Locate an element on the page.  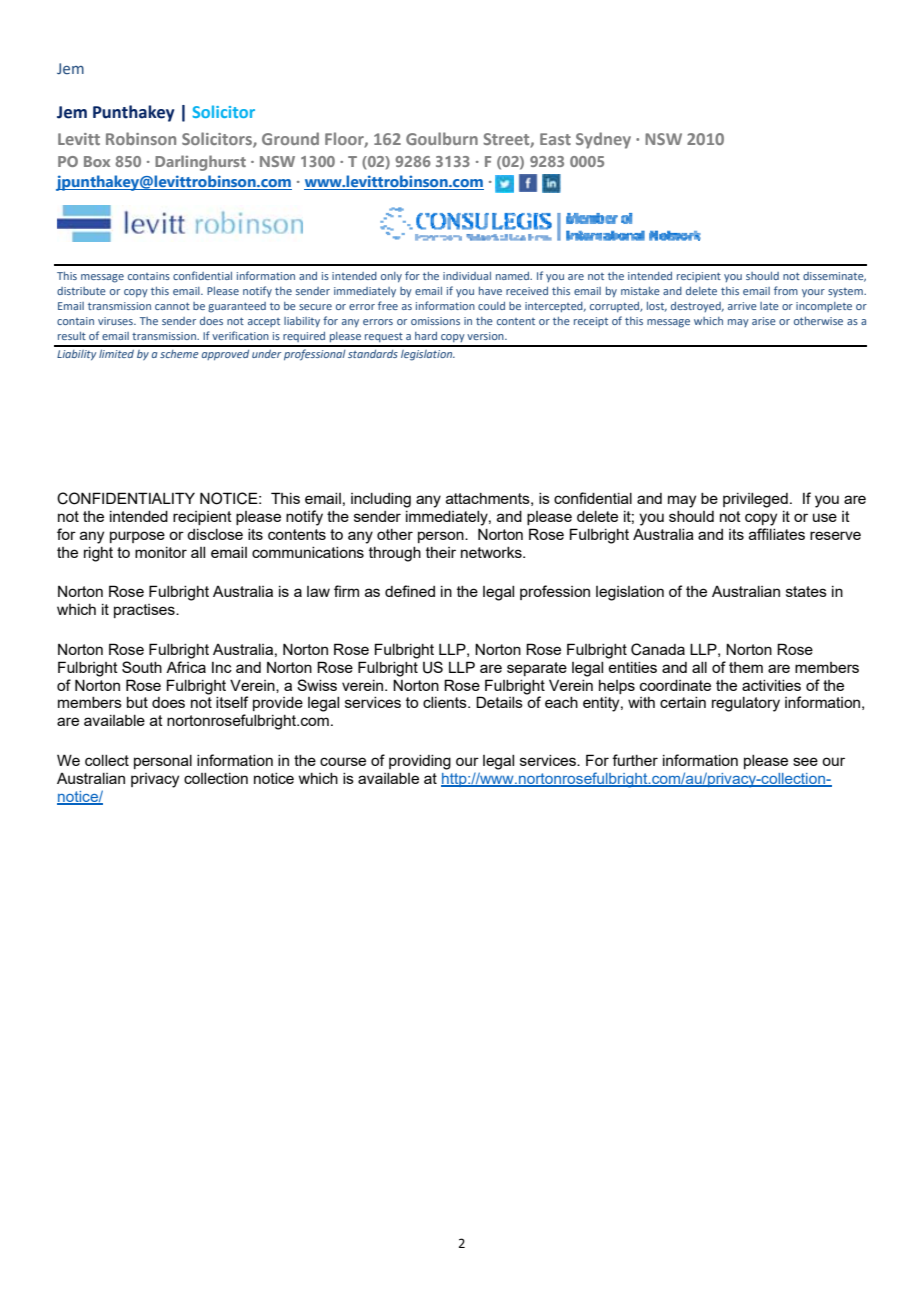
monitor is located at coordinates (161, 552).
